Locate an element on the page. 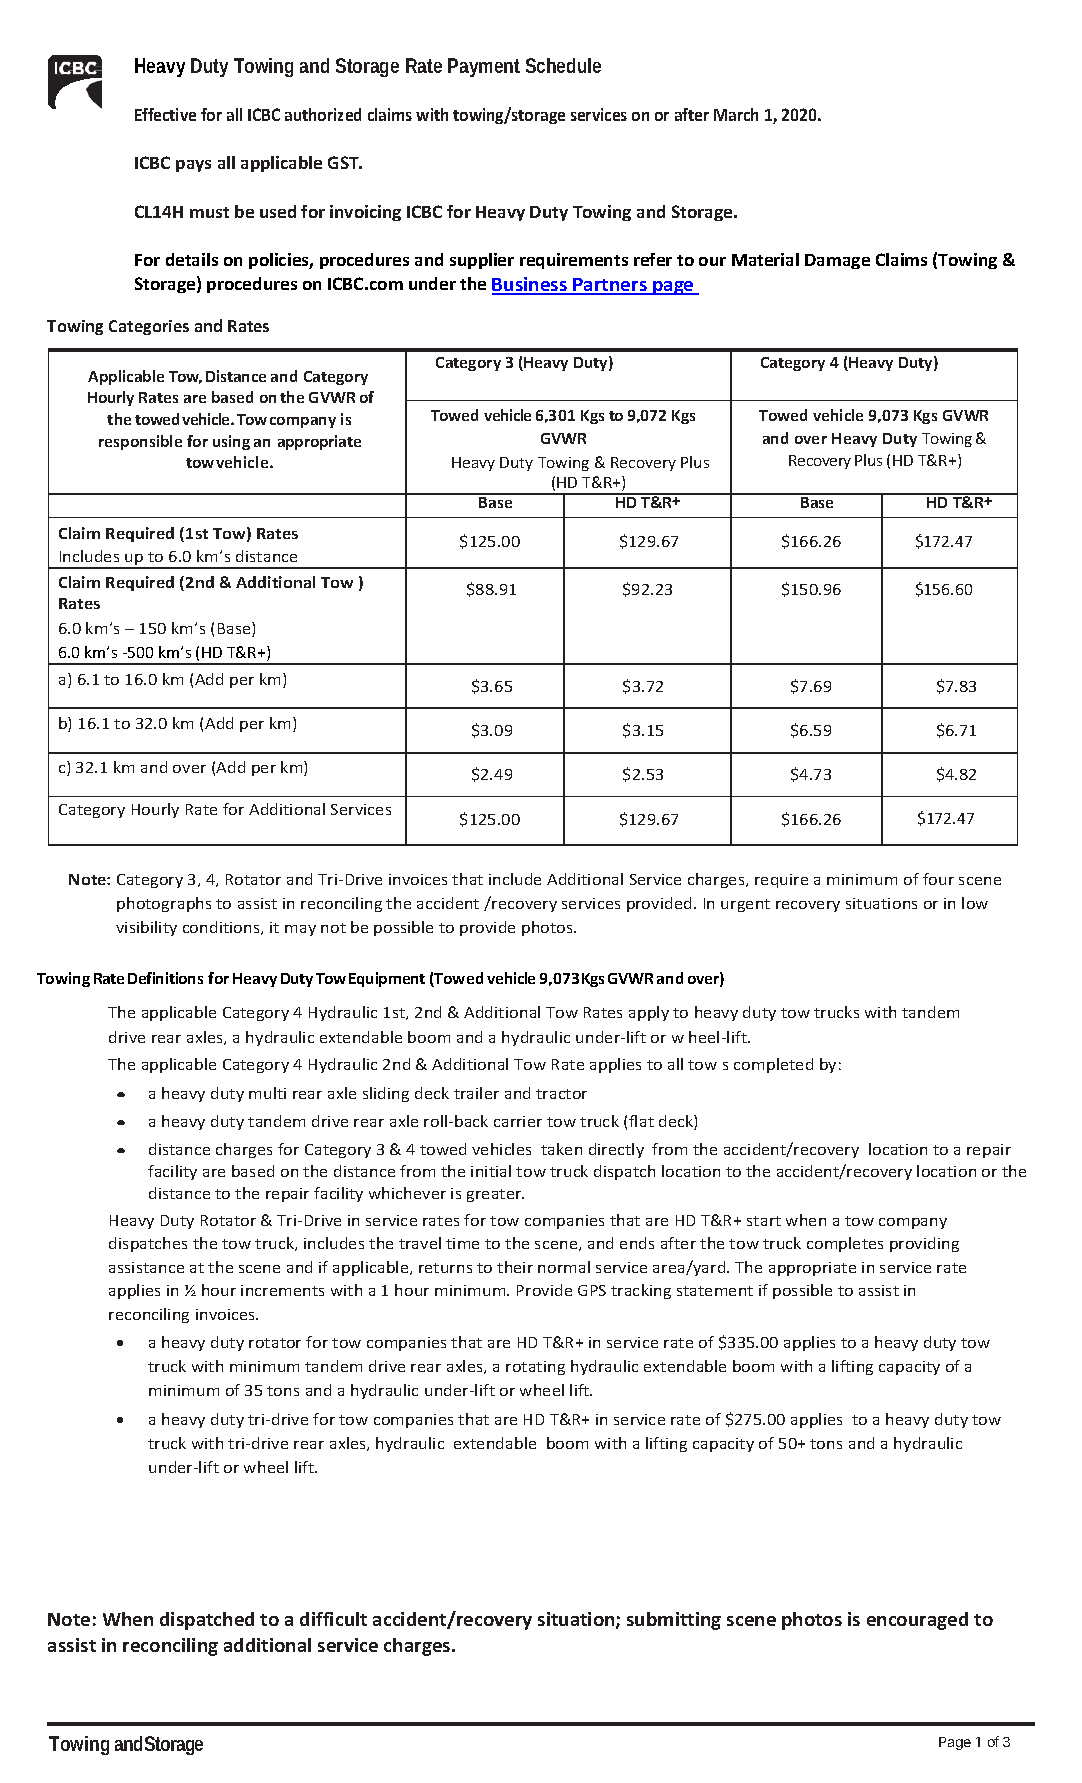 Image resolution: width=1082 pixels, height=1783 pixels. Schedule is located at coordinates (563, 65).
